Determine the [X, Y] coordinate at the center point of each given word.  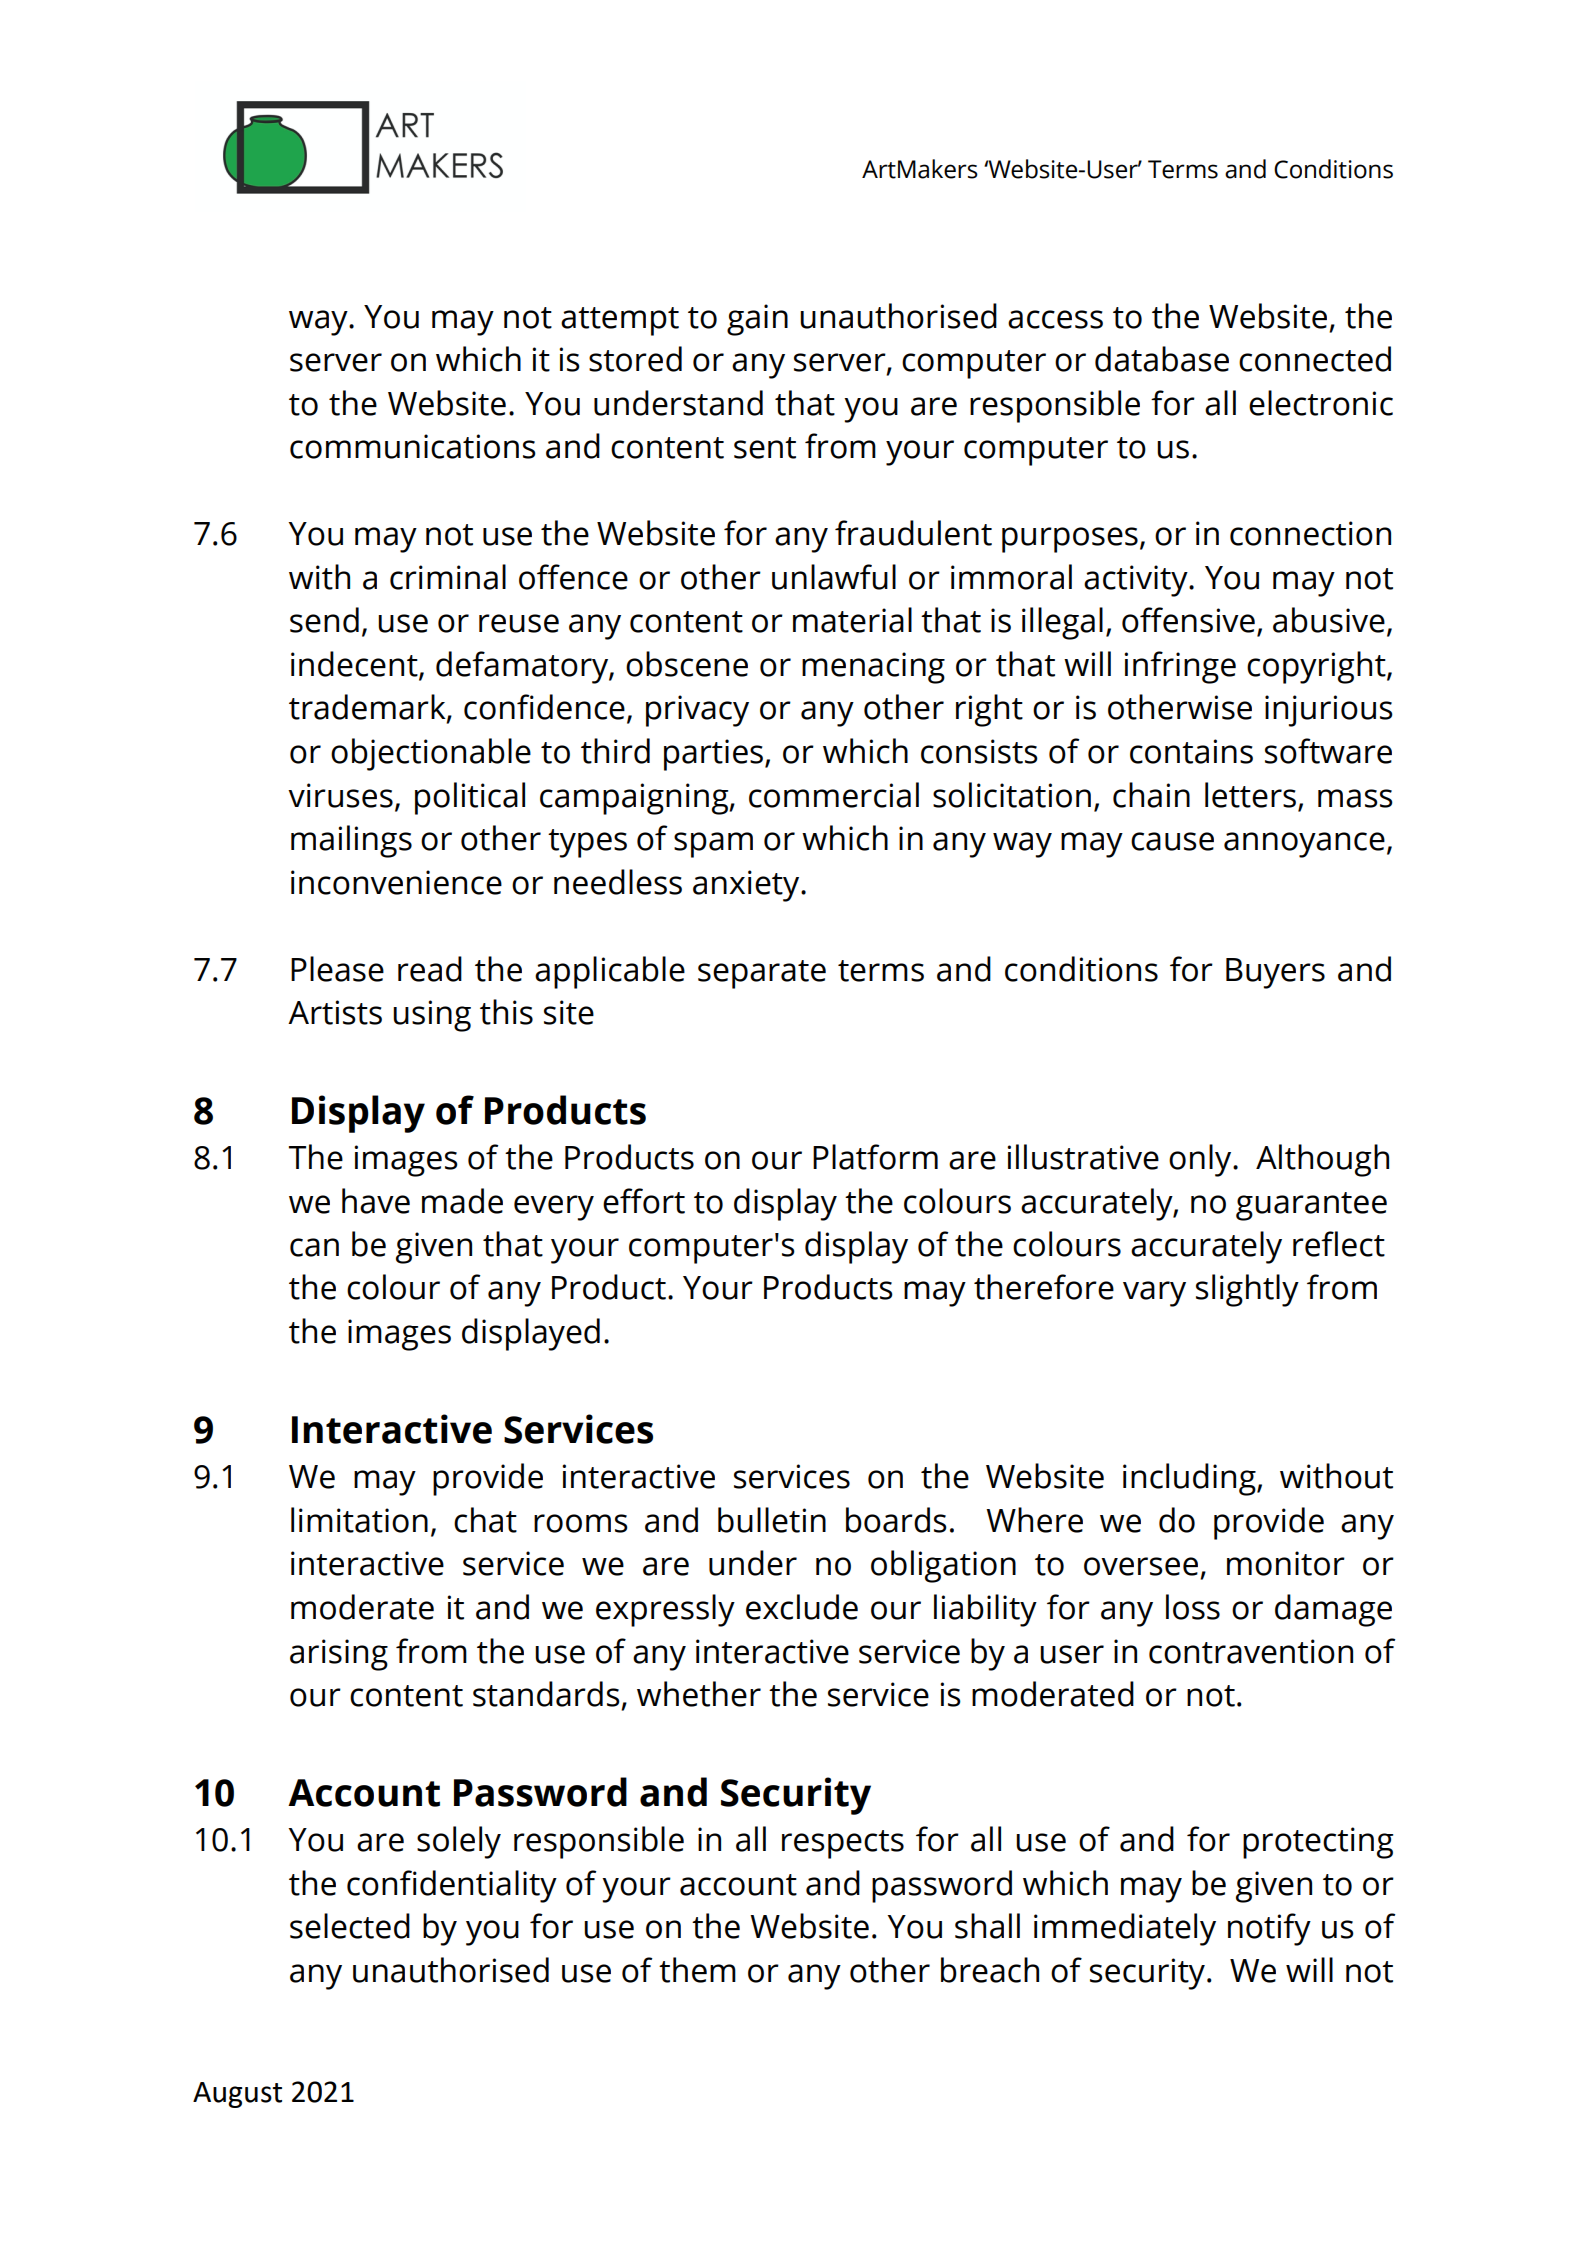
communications [413, 446]
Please [337, 969]
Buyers [1275, 973]
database [1162, 359]
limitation [359, 1520]
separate [762, 974]
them [697, 1970]
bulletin [772, 1520]
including [1190, 1479]
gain [757, 320]
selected [350, 1926]
